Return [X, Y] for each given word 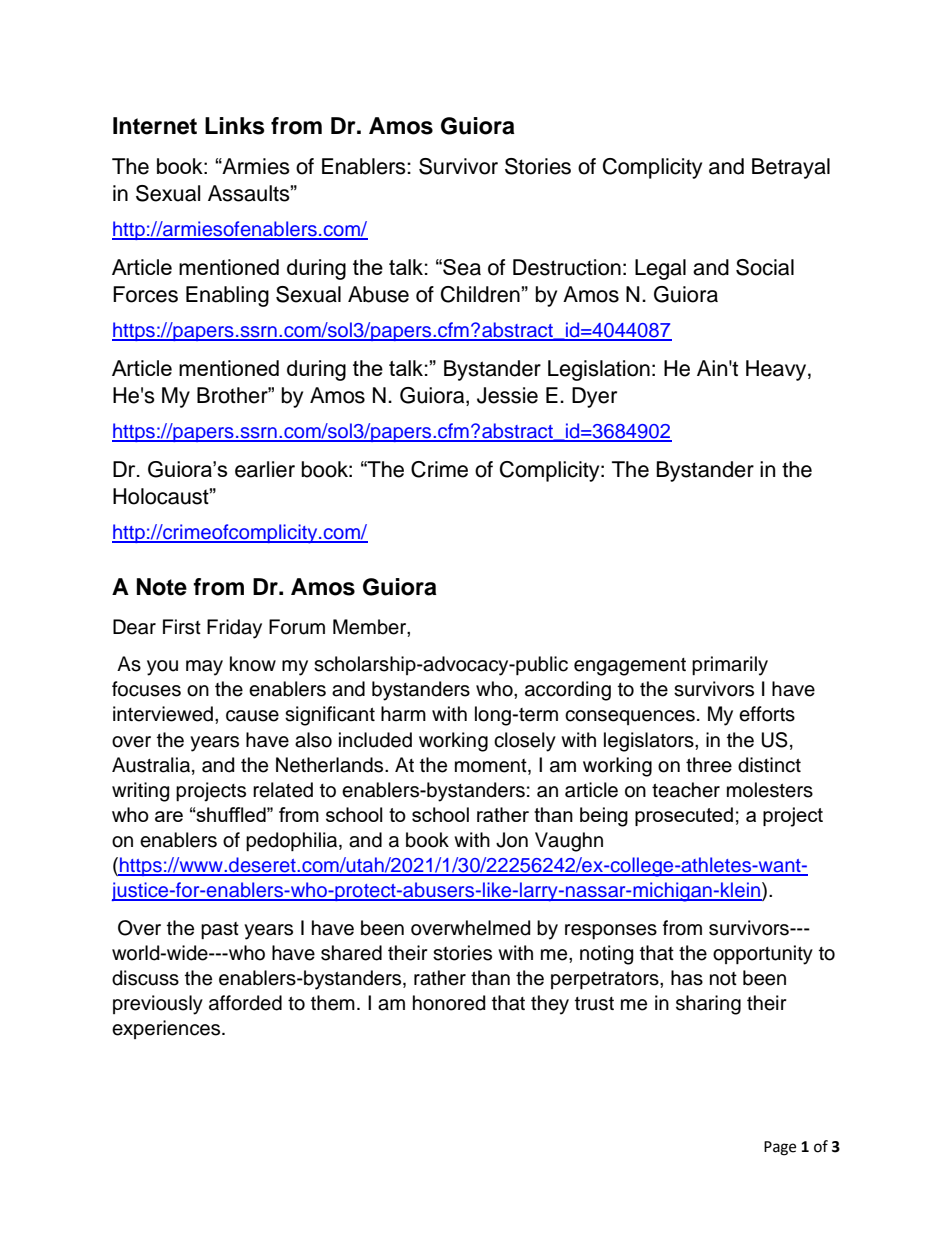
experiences [167, 1029]
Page [780, 1148]
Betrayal [791, 168]
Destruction [567, 267]
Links [235, 126]
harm [403, 714]
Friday [234, 629]
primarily [730, 666]
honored [449, 1003]
